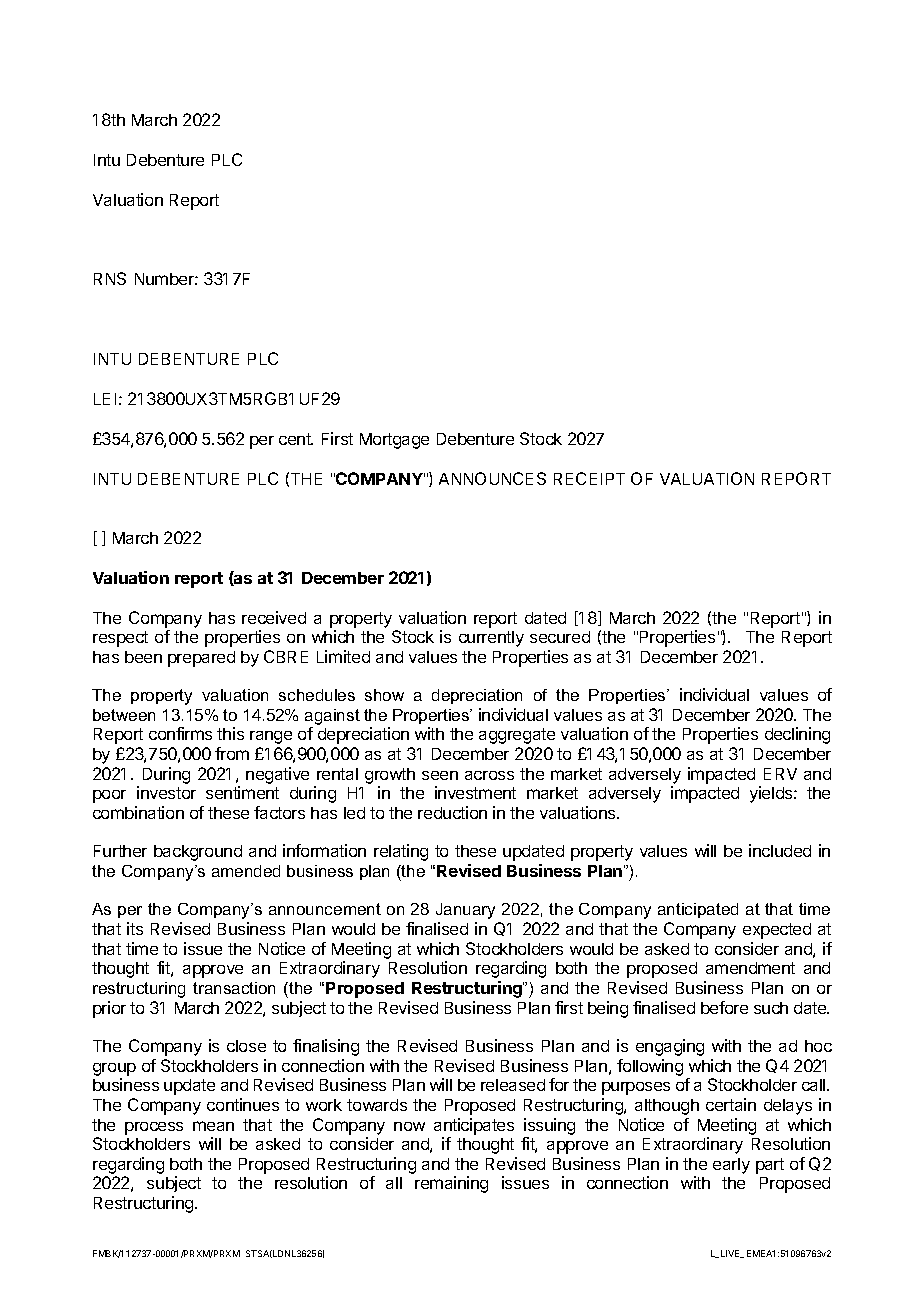  What do you see at coordinates (750, 968) in the image?
I see `amendment` at bounding box center [750, 968].
